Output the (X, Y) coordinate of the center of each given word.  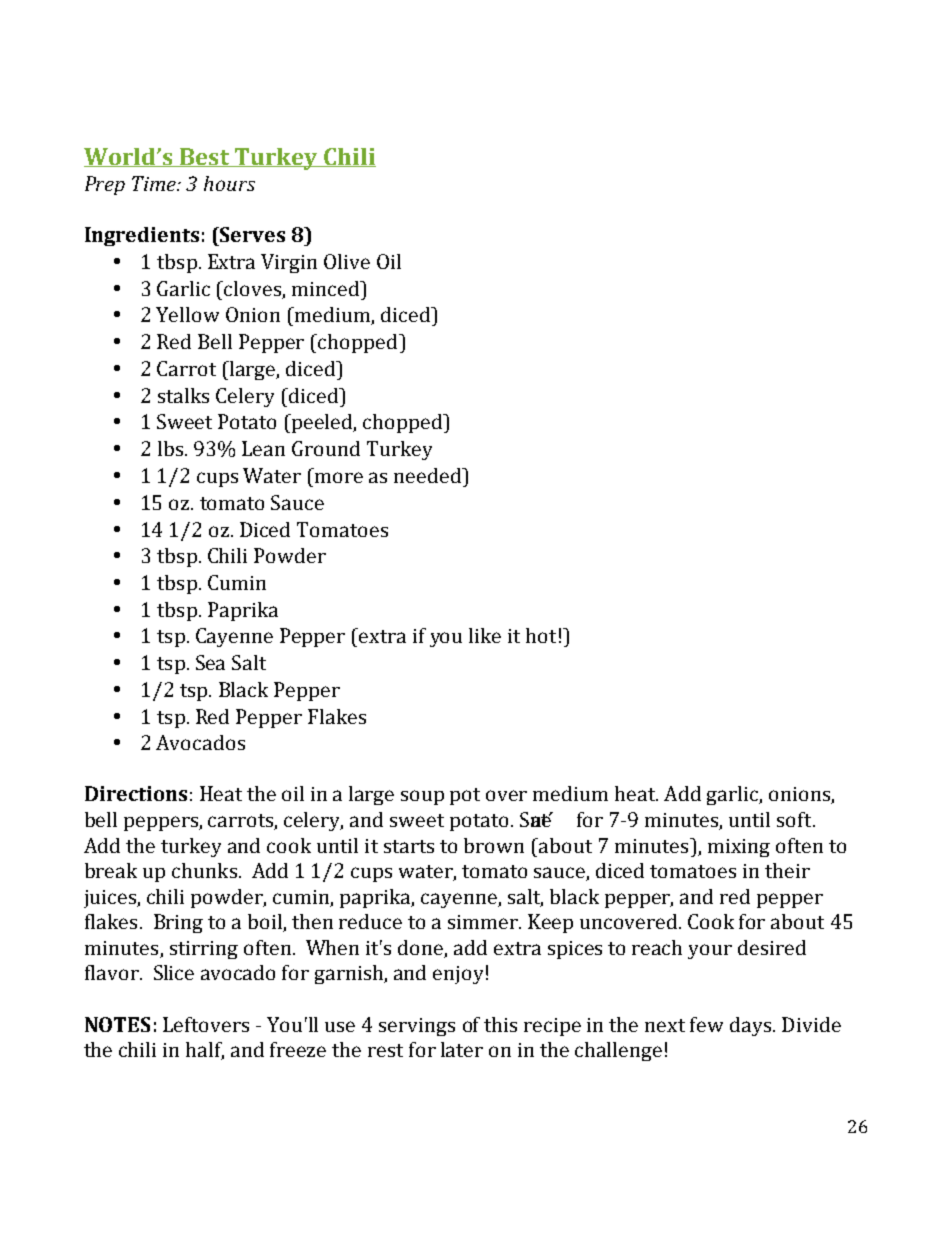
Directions (136, 793)
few (706, 1024)
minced (327, 288)
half (205, 1051)
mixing (739, 848)
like (485, 635)
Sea (210, 662)
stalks (183, 395)
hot (541, 635)
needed (429, 475)
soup (422, 797)
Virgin (289, 263)
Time (155, 183)
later (462, 1049)
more (339, 477)
